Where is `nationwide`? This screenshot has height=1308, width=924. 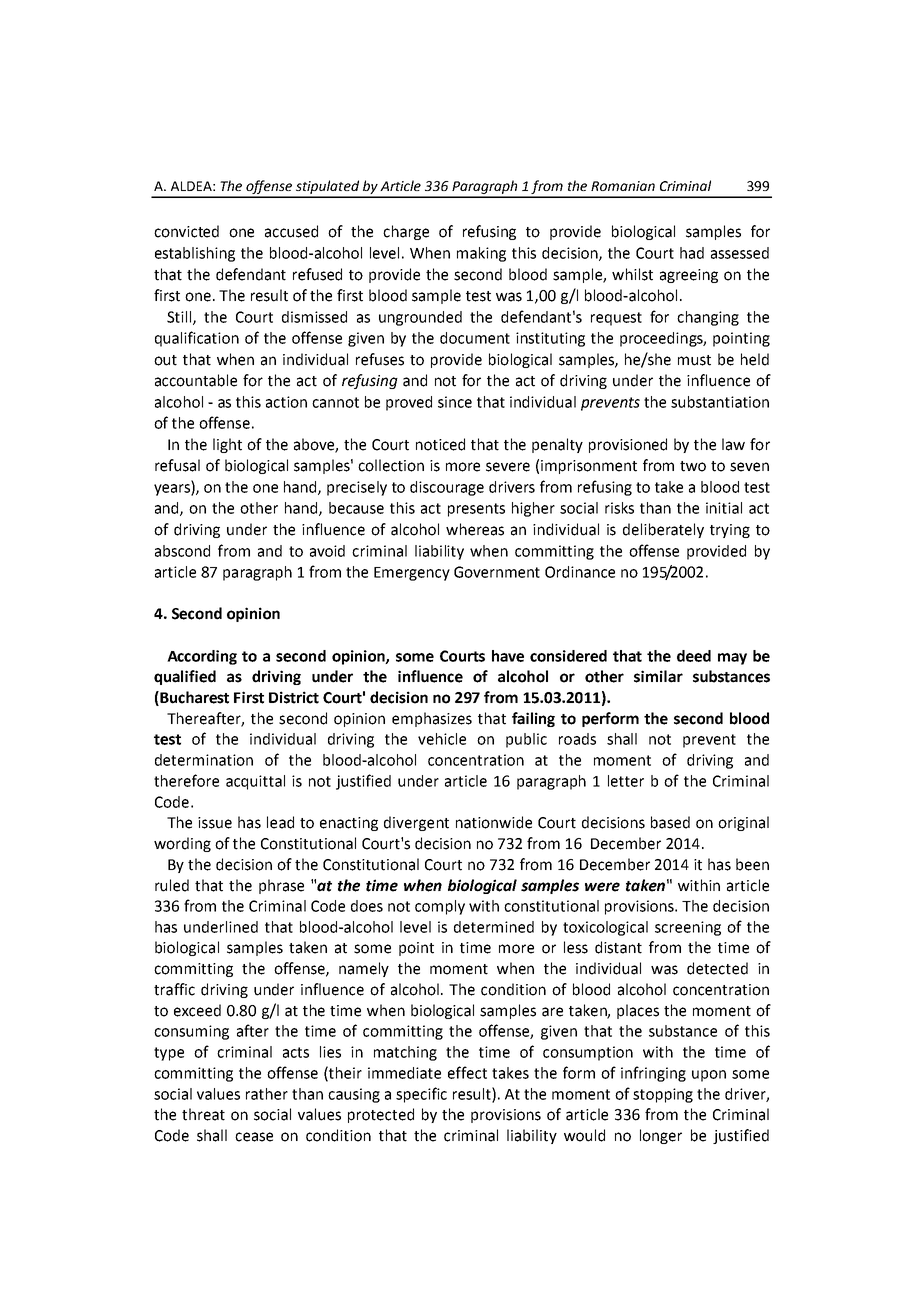 nationwide is located at coordinates (494, 822).
